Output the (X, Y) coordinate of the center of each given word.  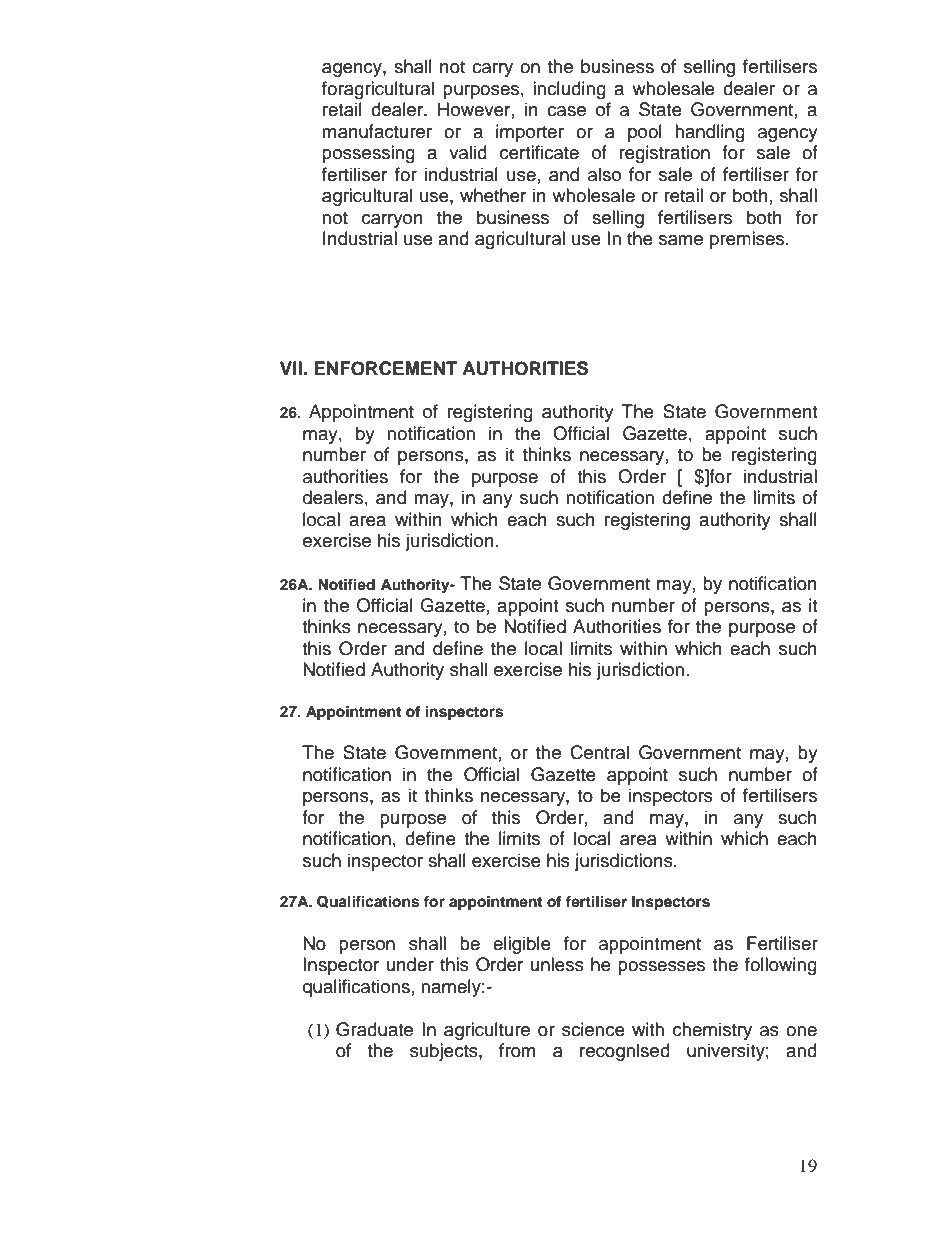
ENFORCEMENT (386, 368)
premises (748, 240)
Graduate (374, 1029)
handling (710, 133)
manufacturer (377, 131)
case (566, 111)
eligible (522, 945)
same (681, 240)
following (781, 966)
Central (599, 752)
